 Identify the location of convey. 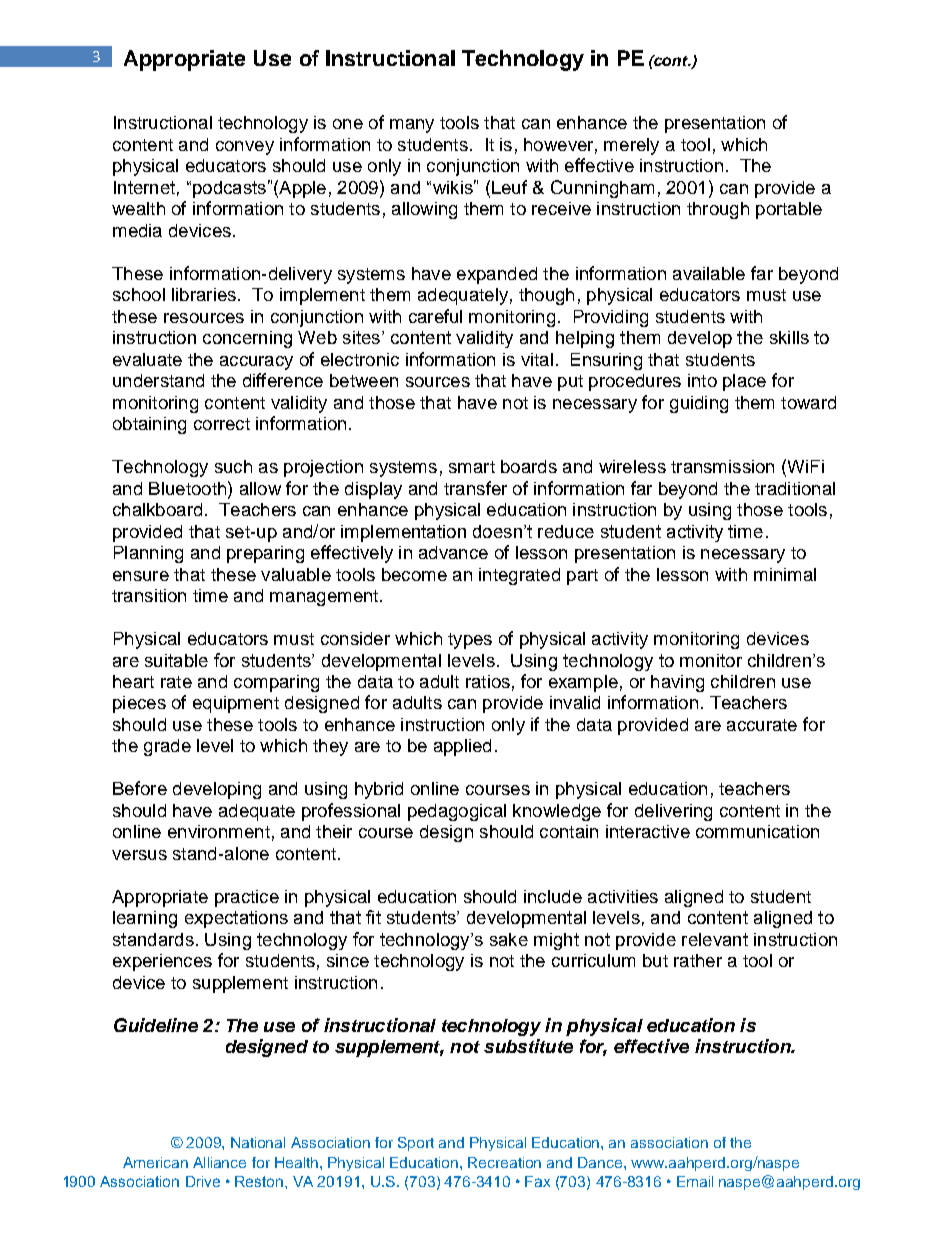
(245, 148).
